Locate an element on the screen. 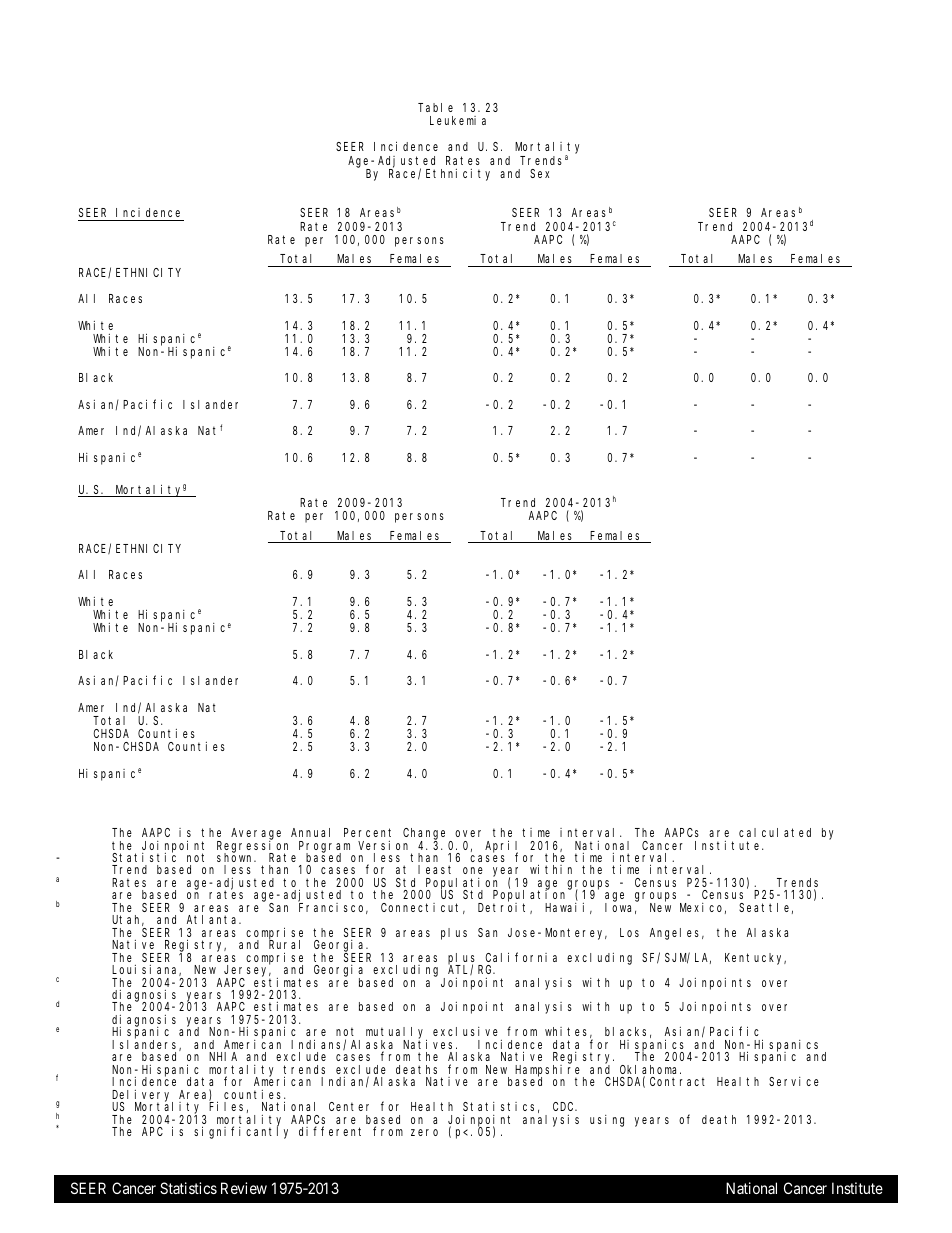 This screenshot has height=1233, width=952. Average is located at coordinates (256, 835).
